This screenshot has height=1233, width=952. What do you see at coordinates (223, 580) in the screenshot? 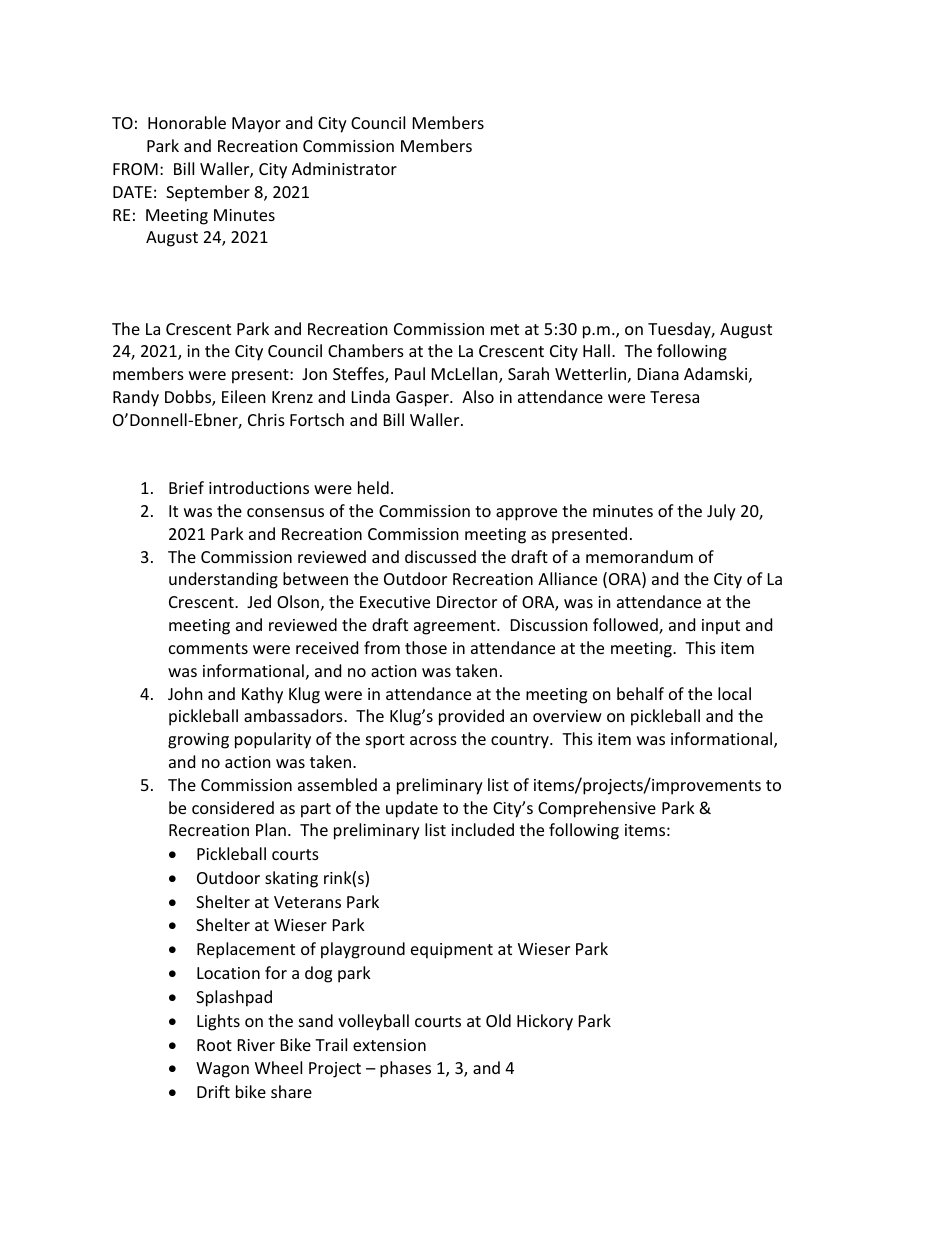
I see `understanding` at bounding box center [223, 580].
